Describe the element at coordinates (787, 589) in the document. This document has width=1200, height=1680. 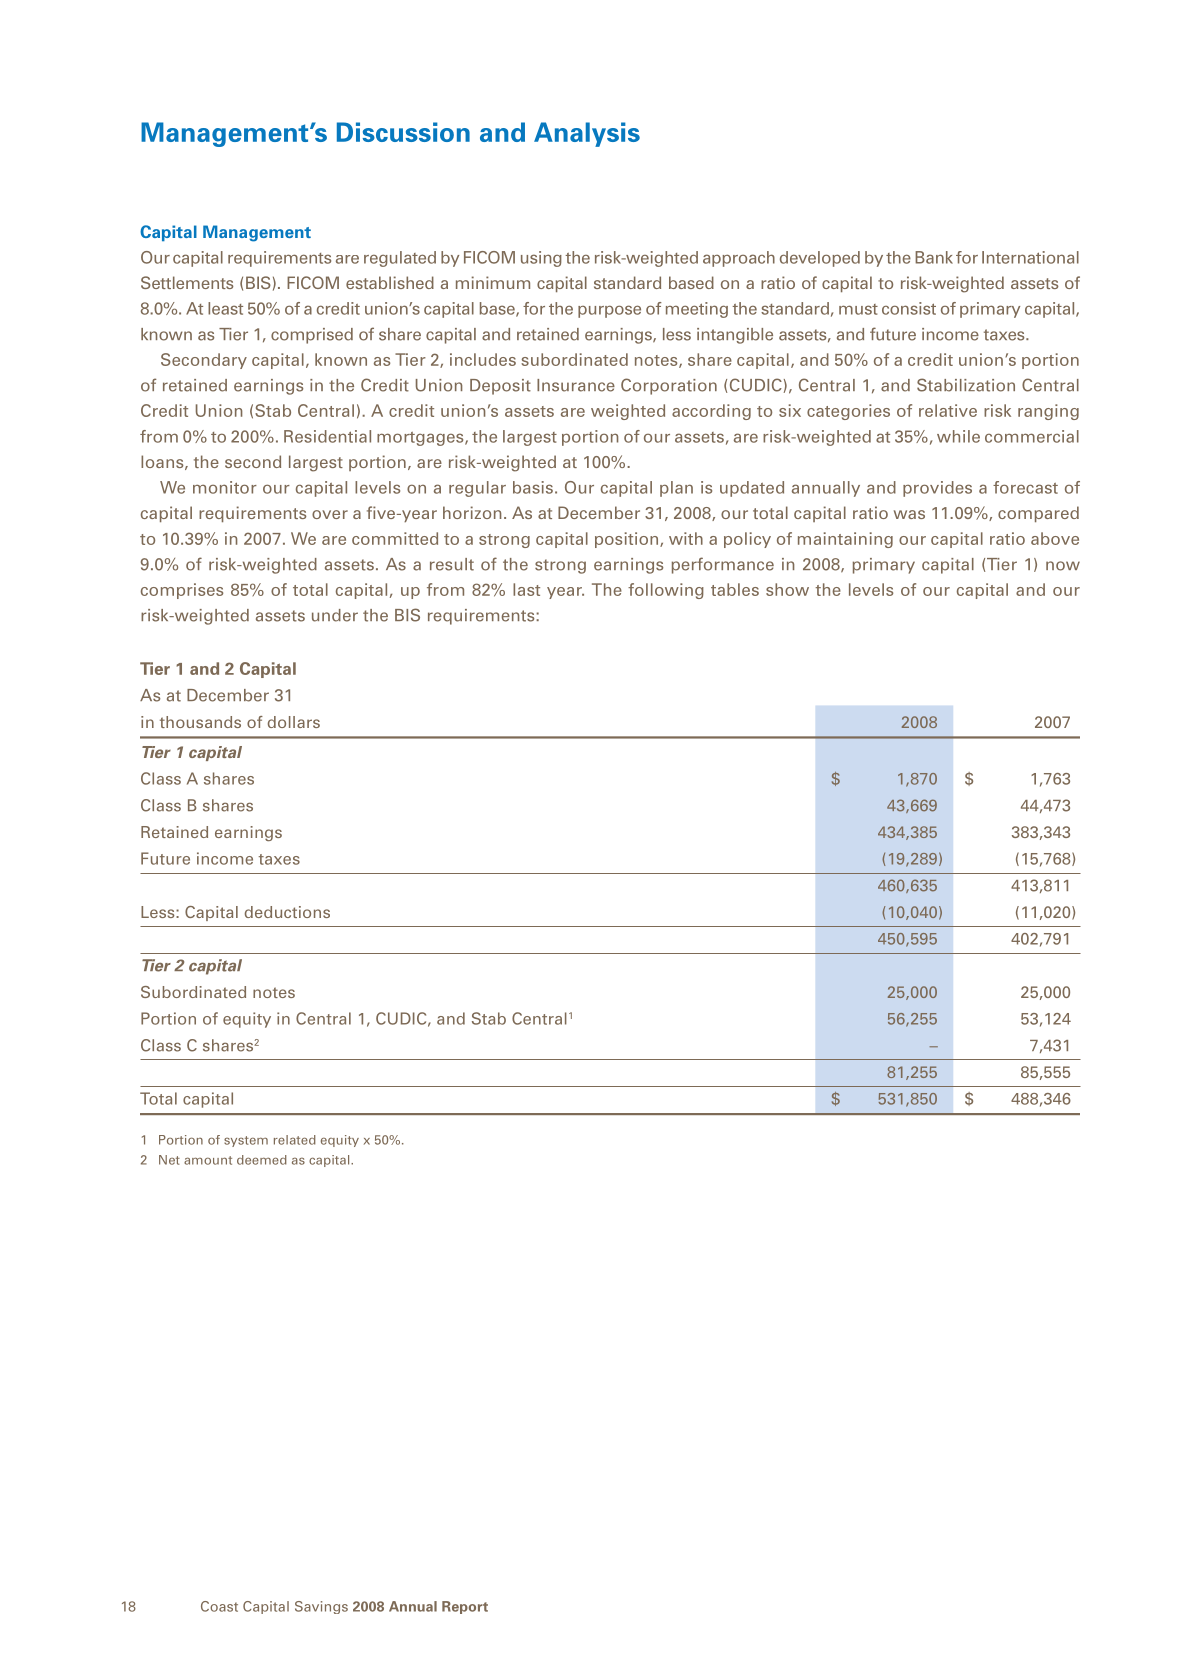
I see `show` at that location.
